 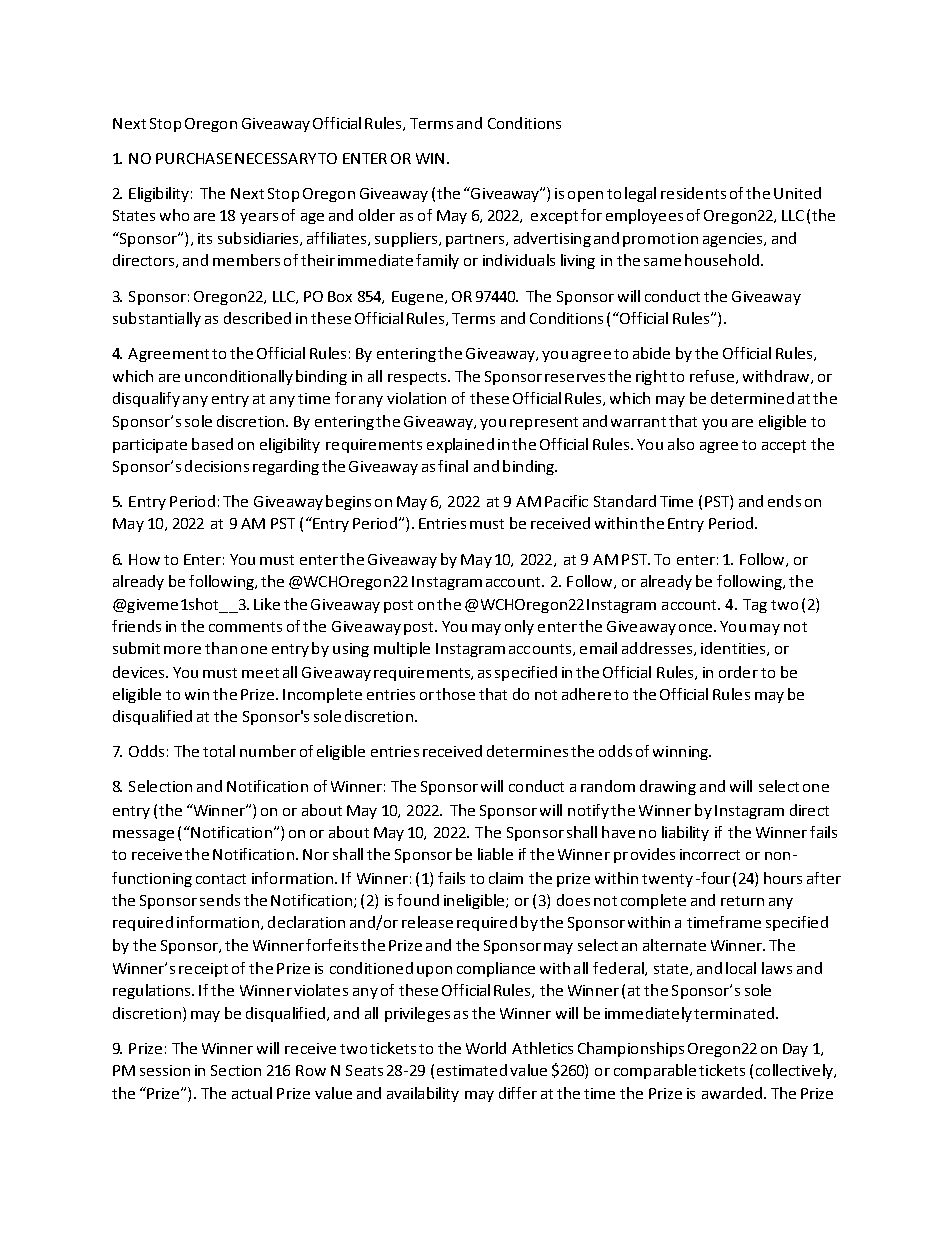 I want to click on Section, so click(x=236, y=1070).
